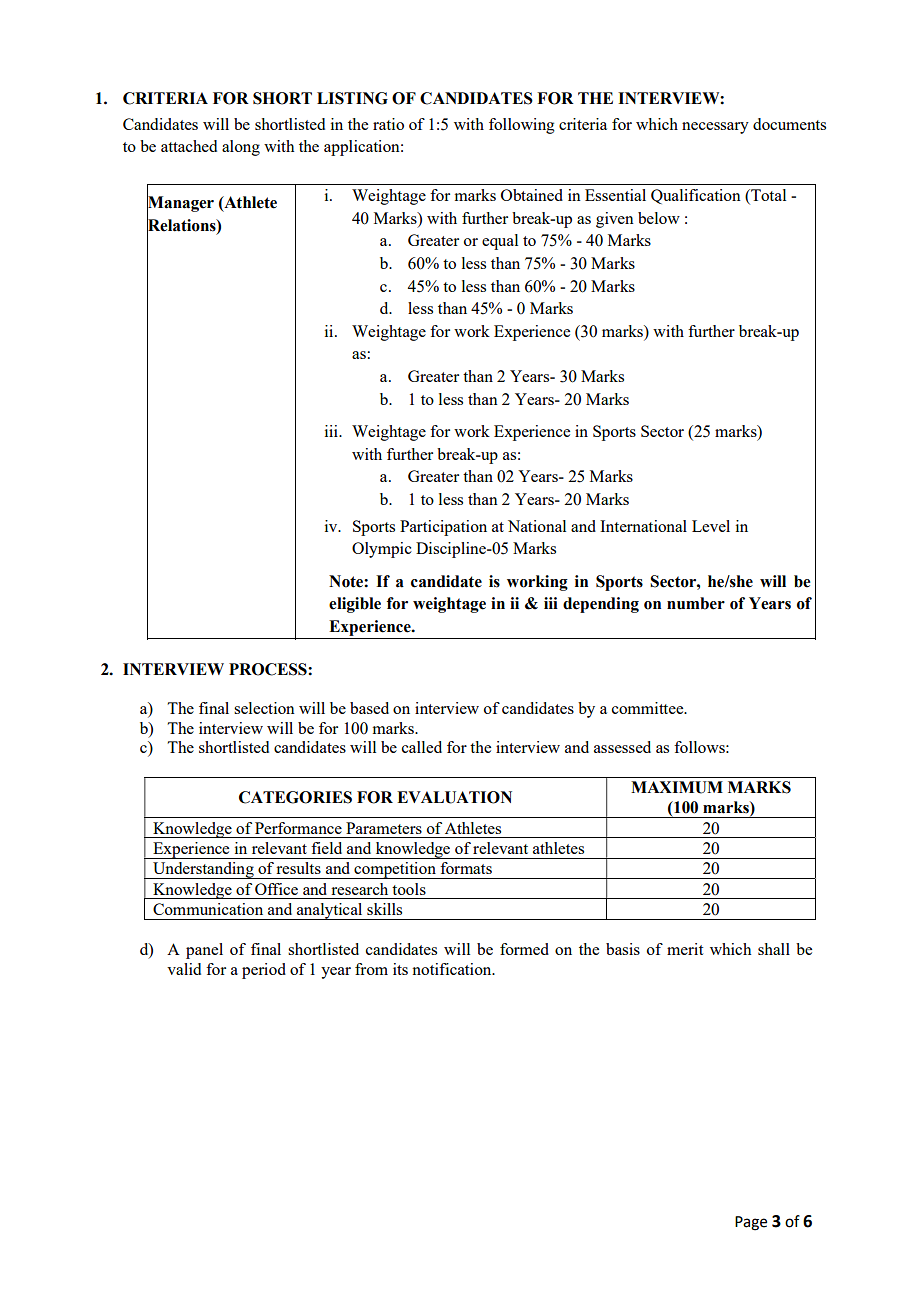 The height and width of the image is (1308, 924). Describe the element at coordinates (422, 747) in the image. I see `called` at that location.
